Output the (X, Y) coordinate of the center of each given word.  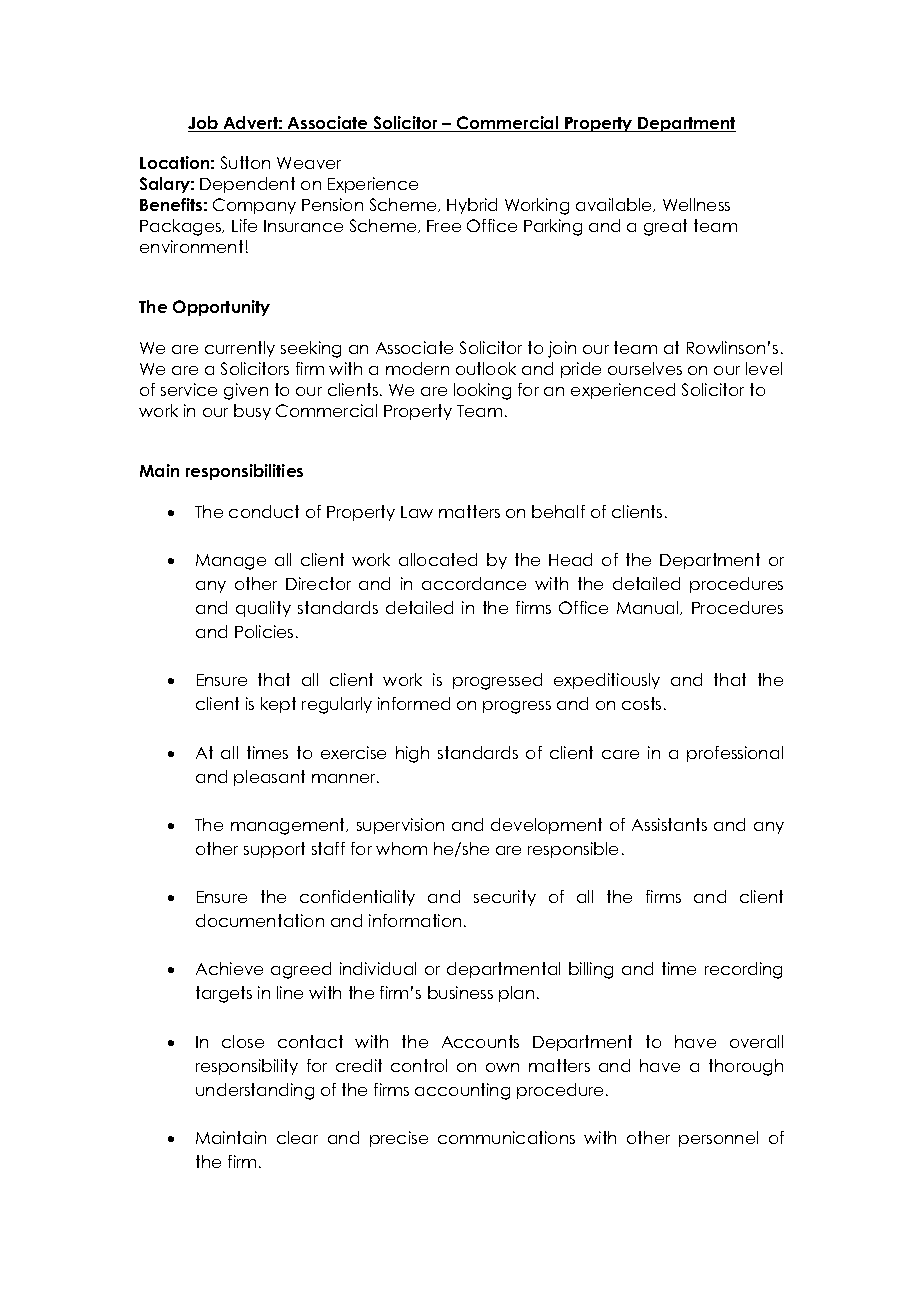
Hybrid (472, 206)
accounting (462, 1091)
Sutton (245, 162)
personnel (718, 1139)
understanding (255, 1091)
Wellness (696, 204)
